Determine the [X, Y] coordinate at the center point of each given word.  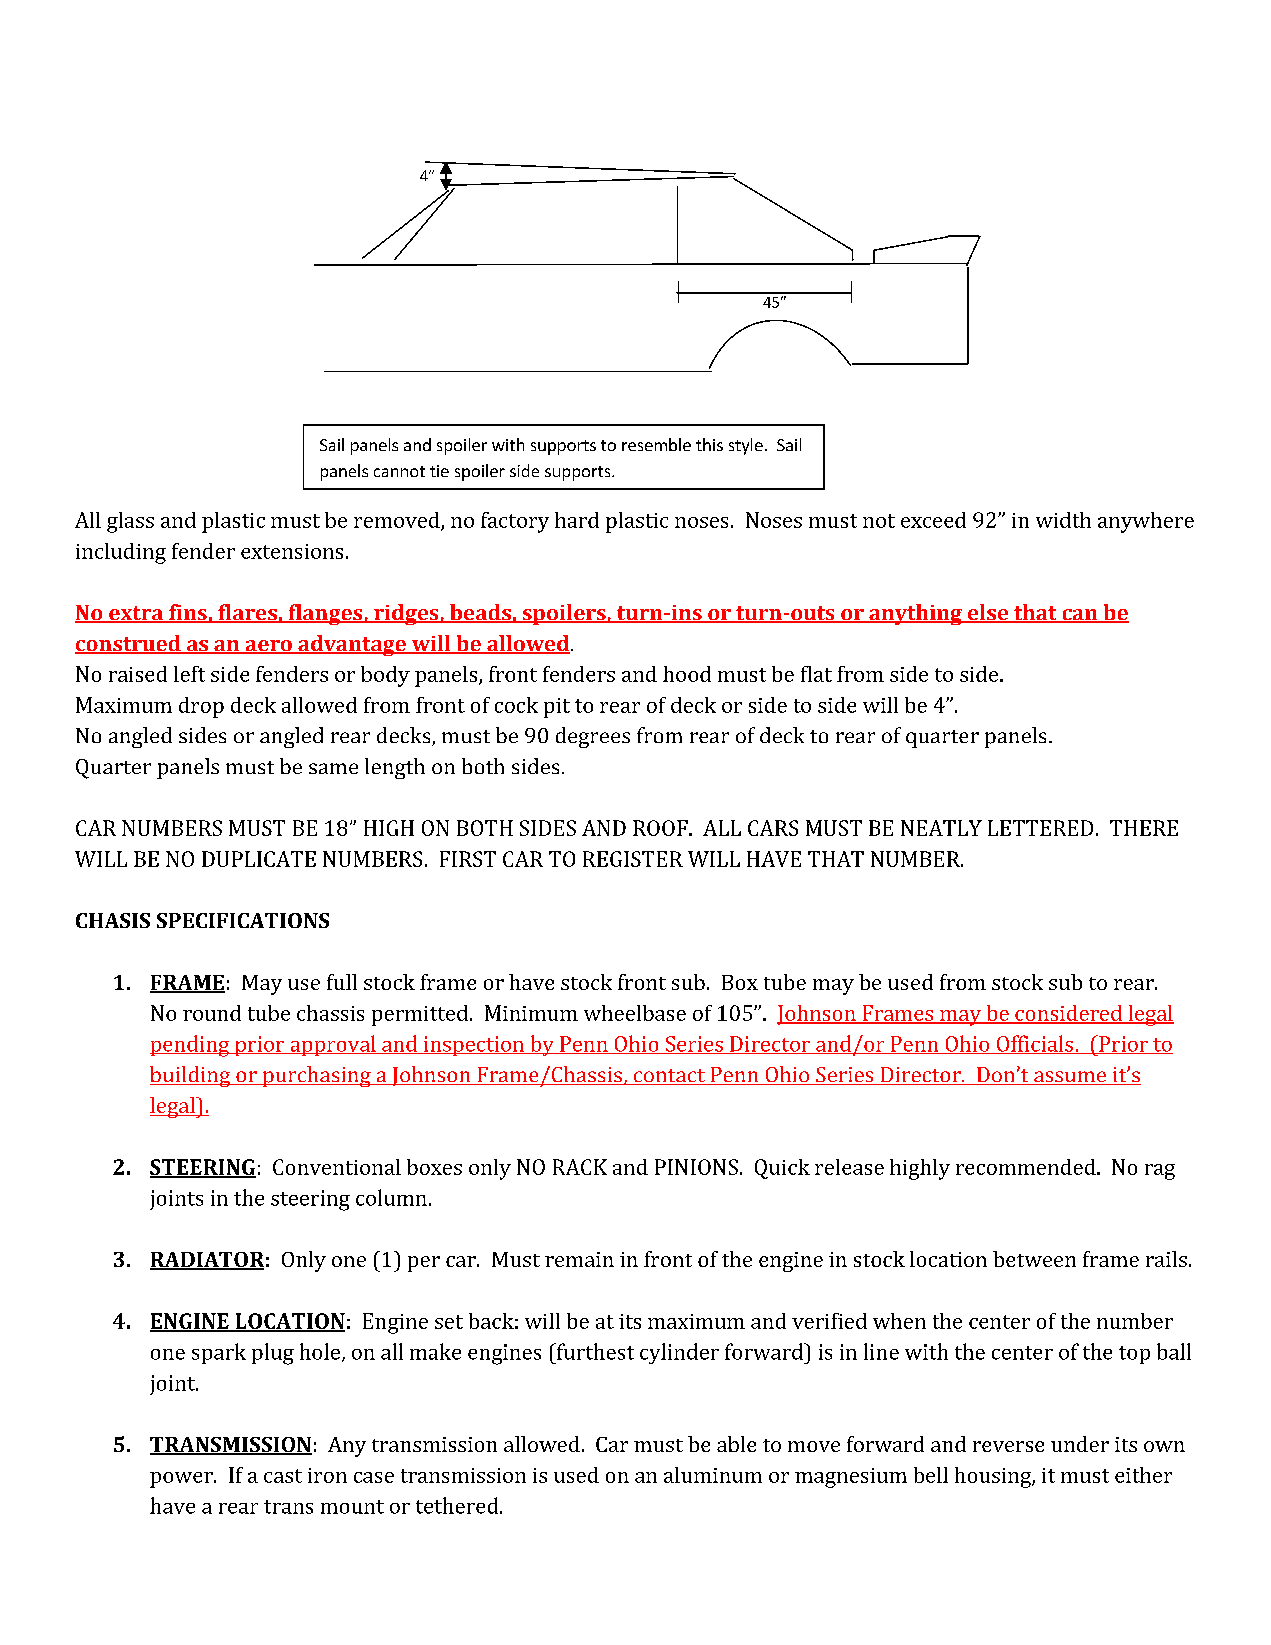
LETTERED [1040, 828]
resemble [656, 444]
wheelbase [635, 1013]
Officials [1034, 1044]
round [212, 1013]
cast [283, 1476]
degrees [593, 737]
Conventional [337, 1167]
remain [579, 1259]
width [1063, 520]
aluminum [713, 1475]
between [1034, 1259]
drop [201, 707]
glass [130, 522]
